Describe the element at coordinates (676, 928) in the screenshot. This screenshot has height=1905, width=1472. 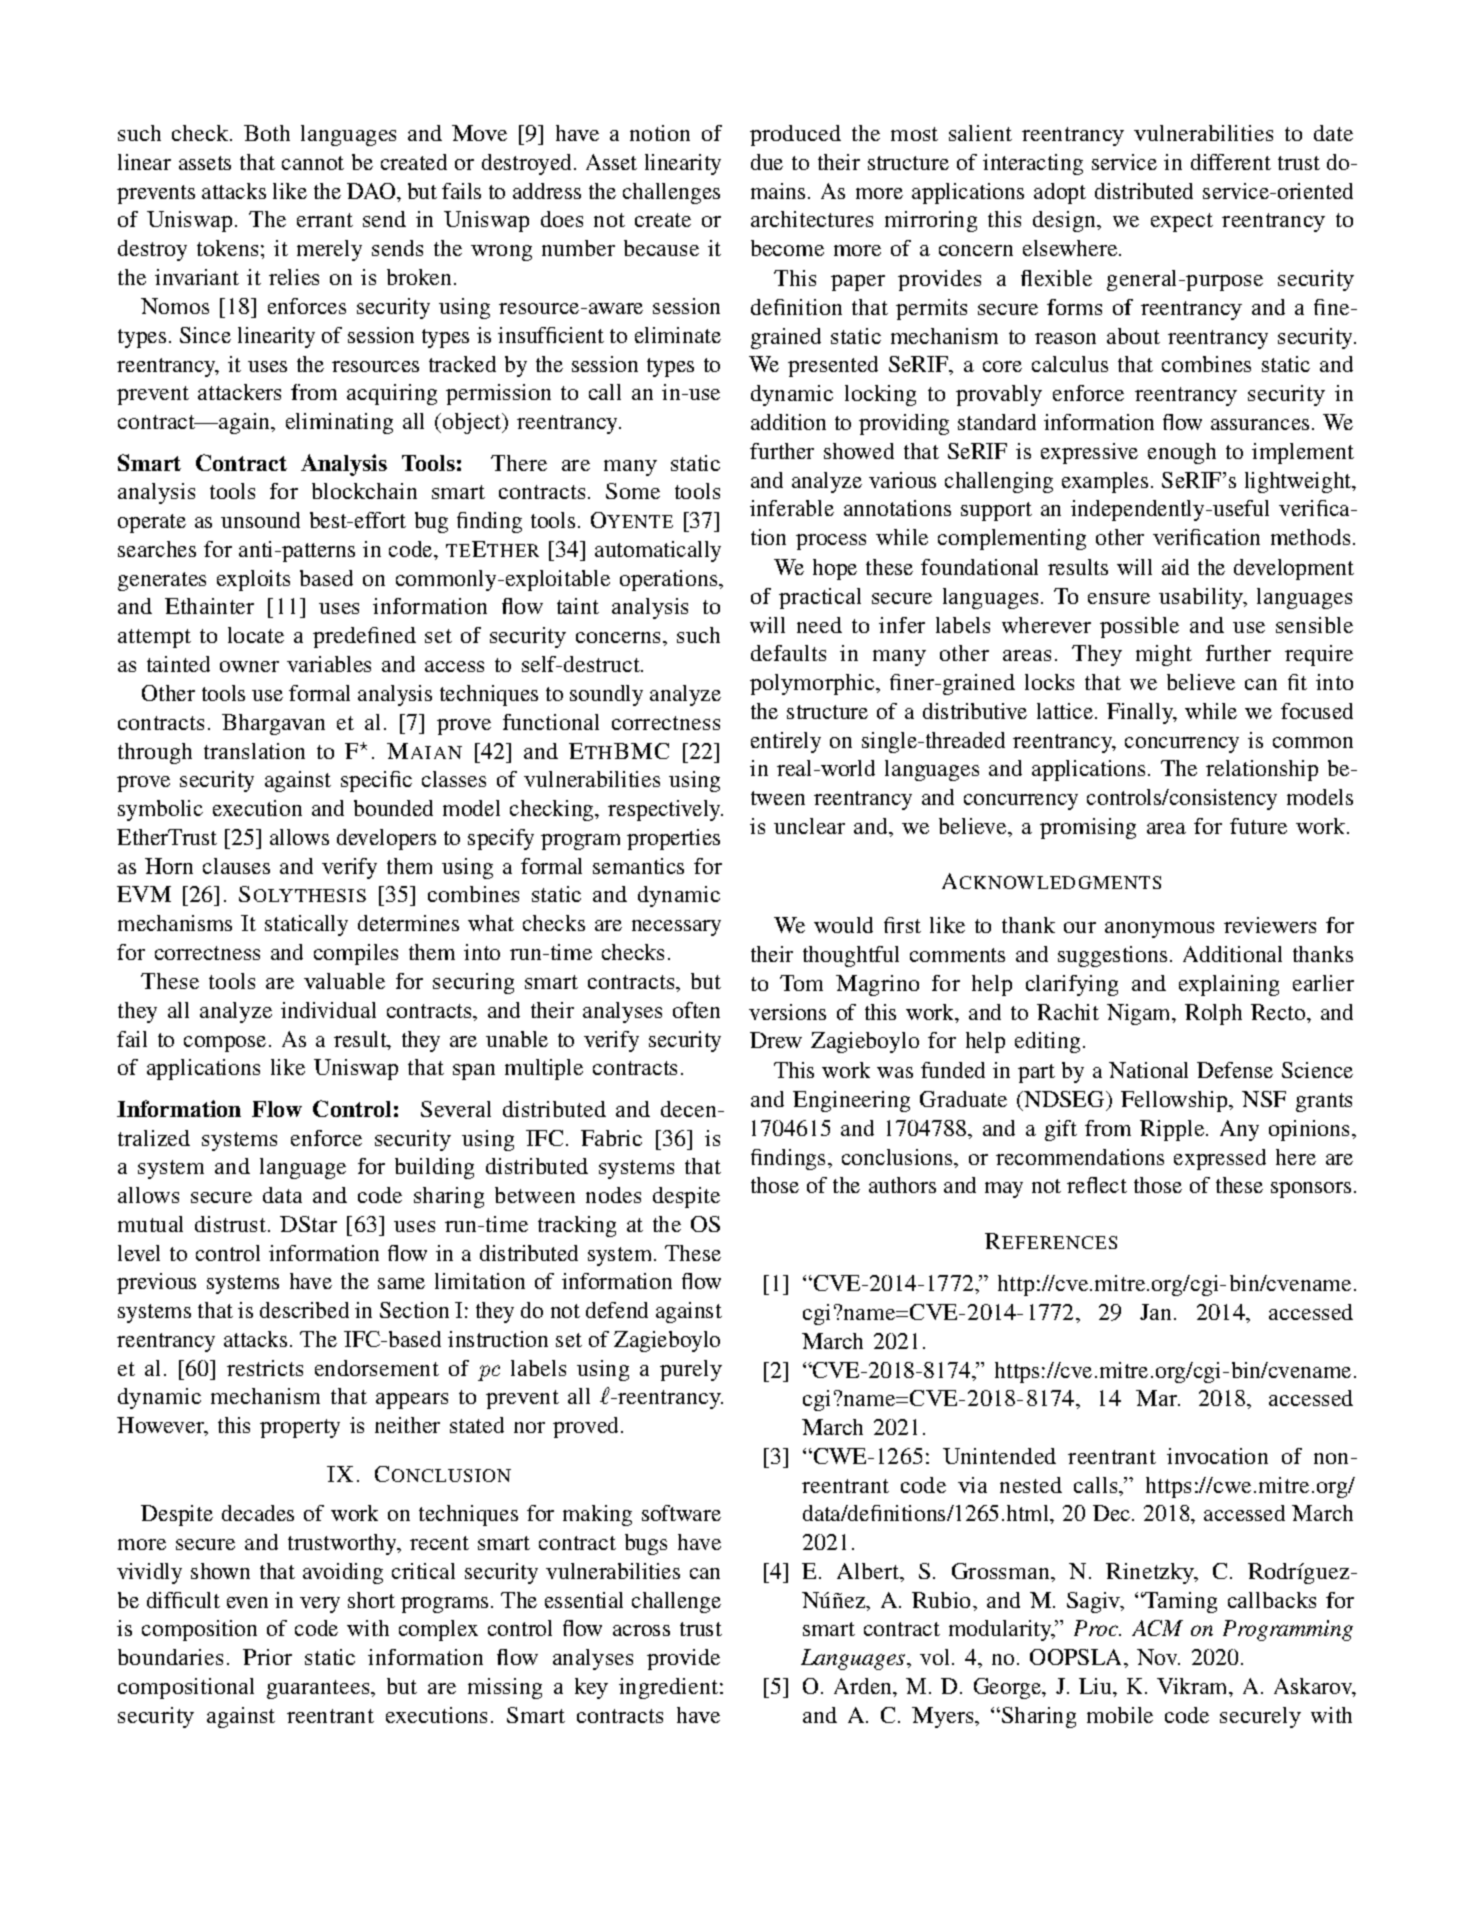
I see `necessary` at that location.
